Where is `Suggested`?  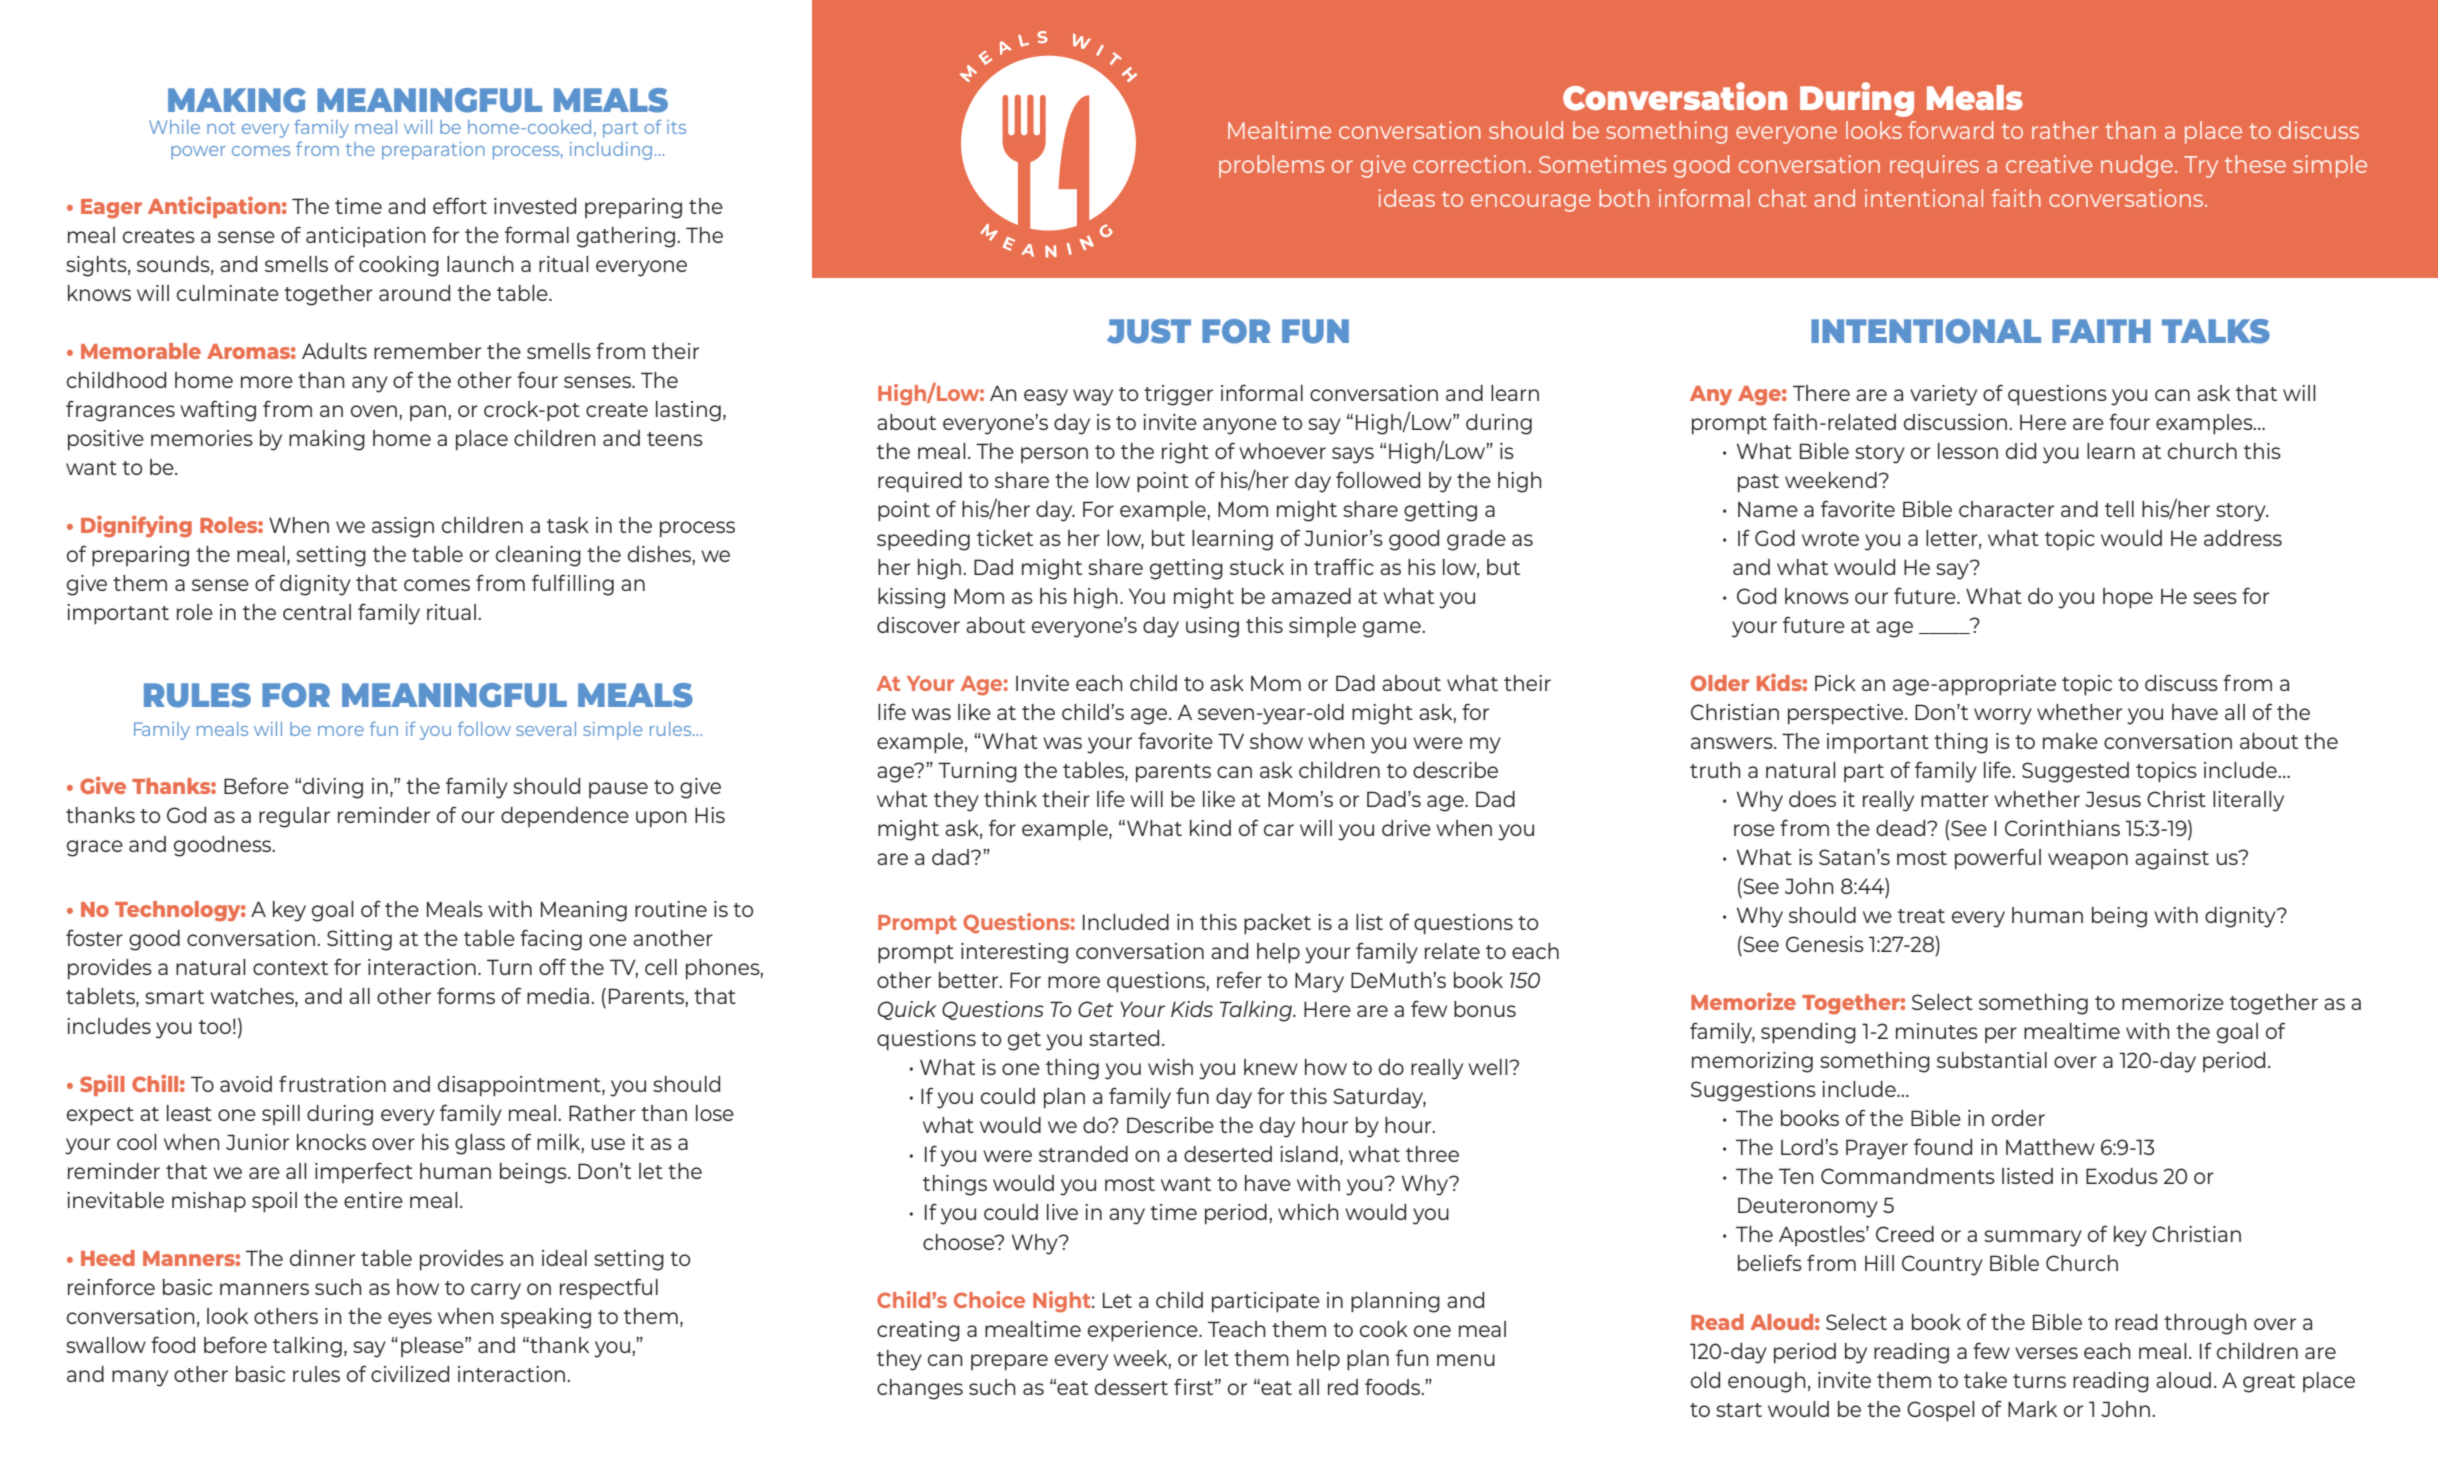 Suggested is located at coordinates (2075, 772).
